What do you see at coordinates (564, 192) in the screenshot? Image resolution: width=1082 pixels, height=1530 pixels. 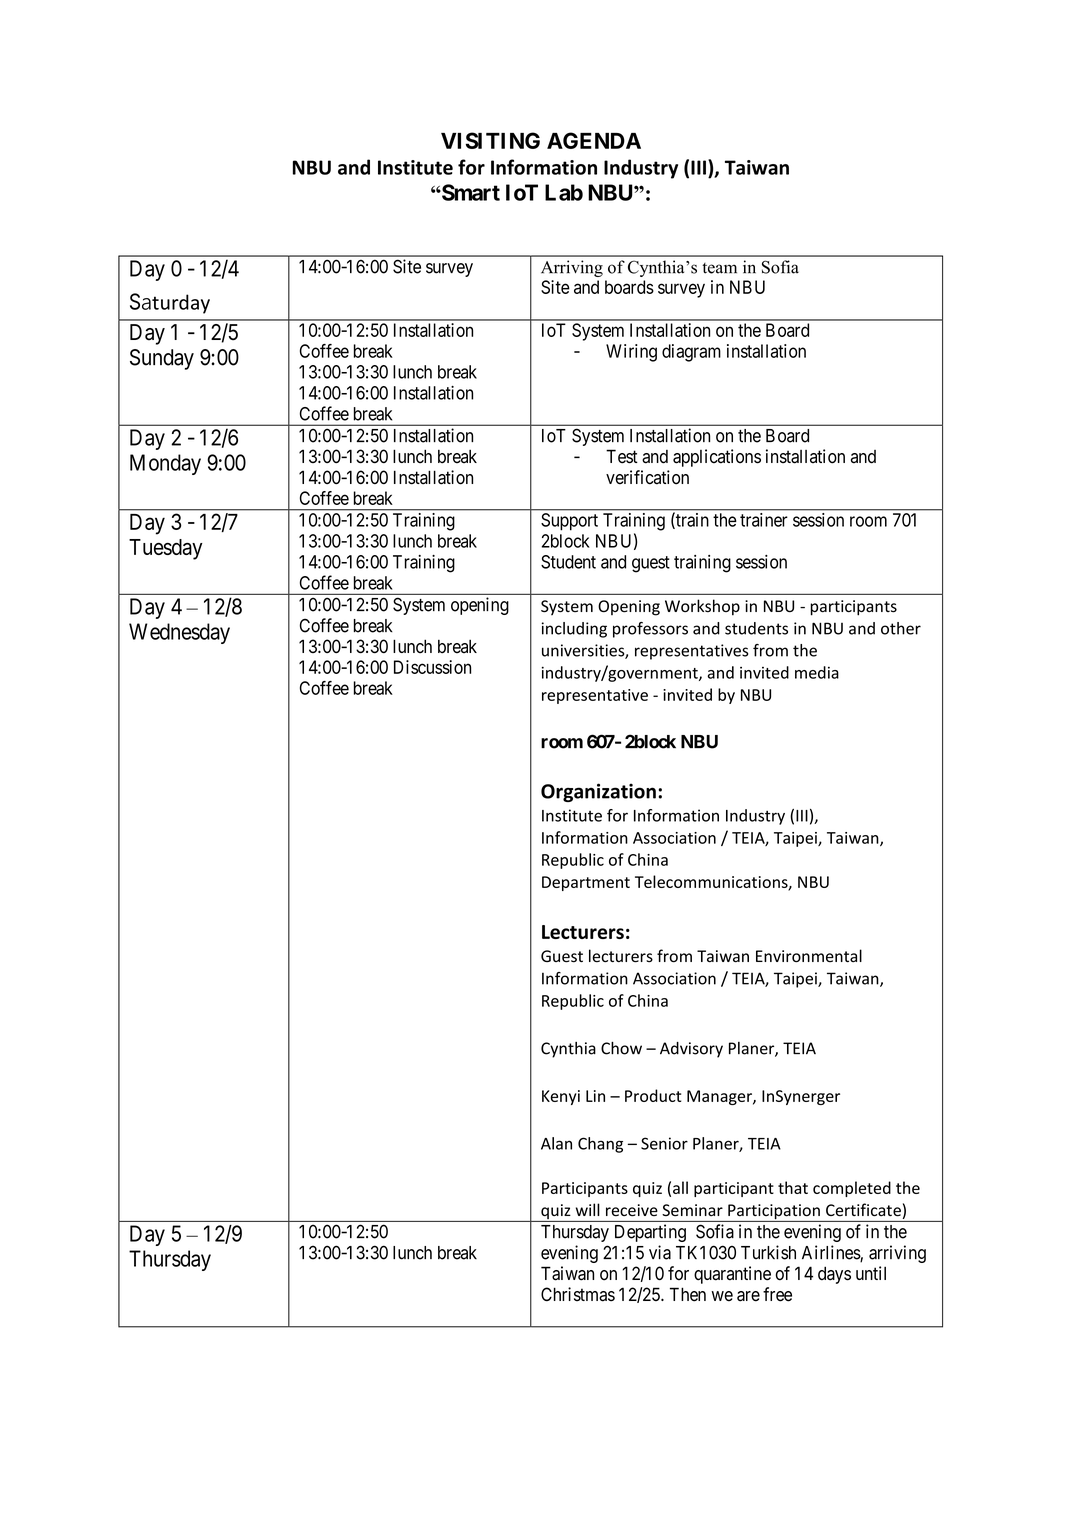 I see `Lab` at bounding box center [564, 192].
